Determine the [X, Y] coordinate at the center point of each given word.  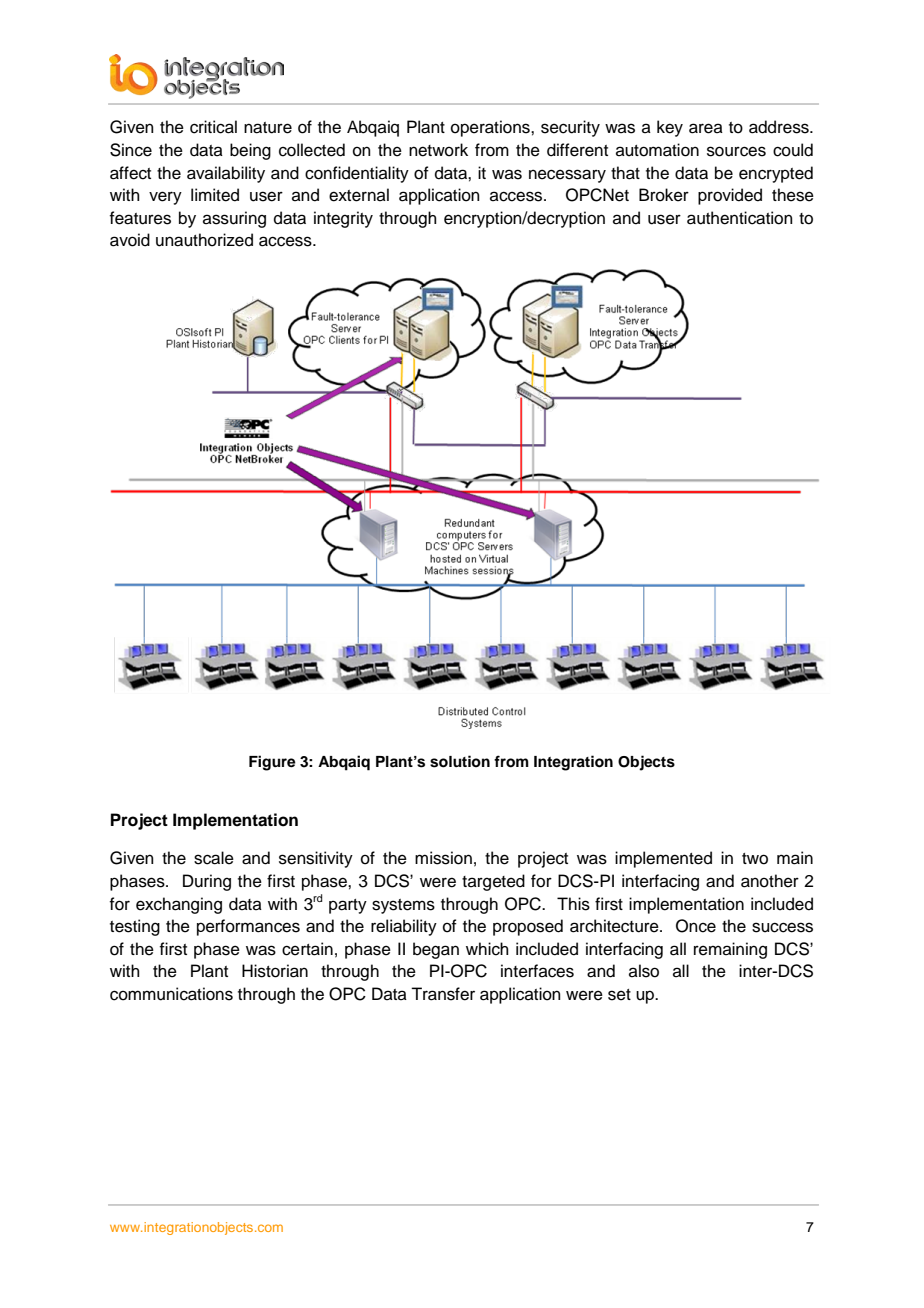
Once [696, 926]
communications [171, 994]
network [438, 150]
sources [736, 151]
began [436, 950]
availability [226, 174]
